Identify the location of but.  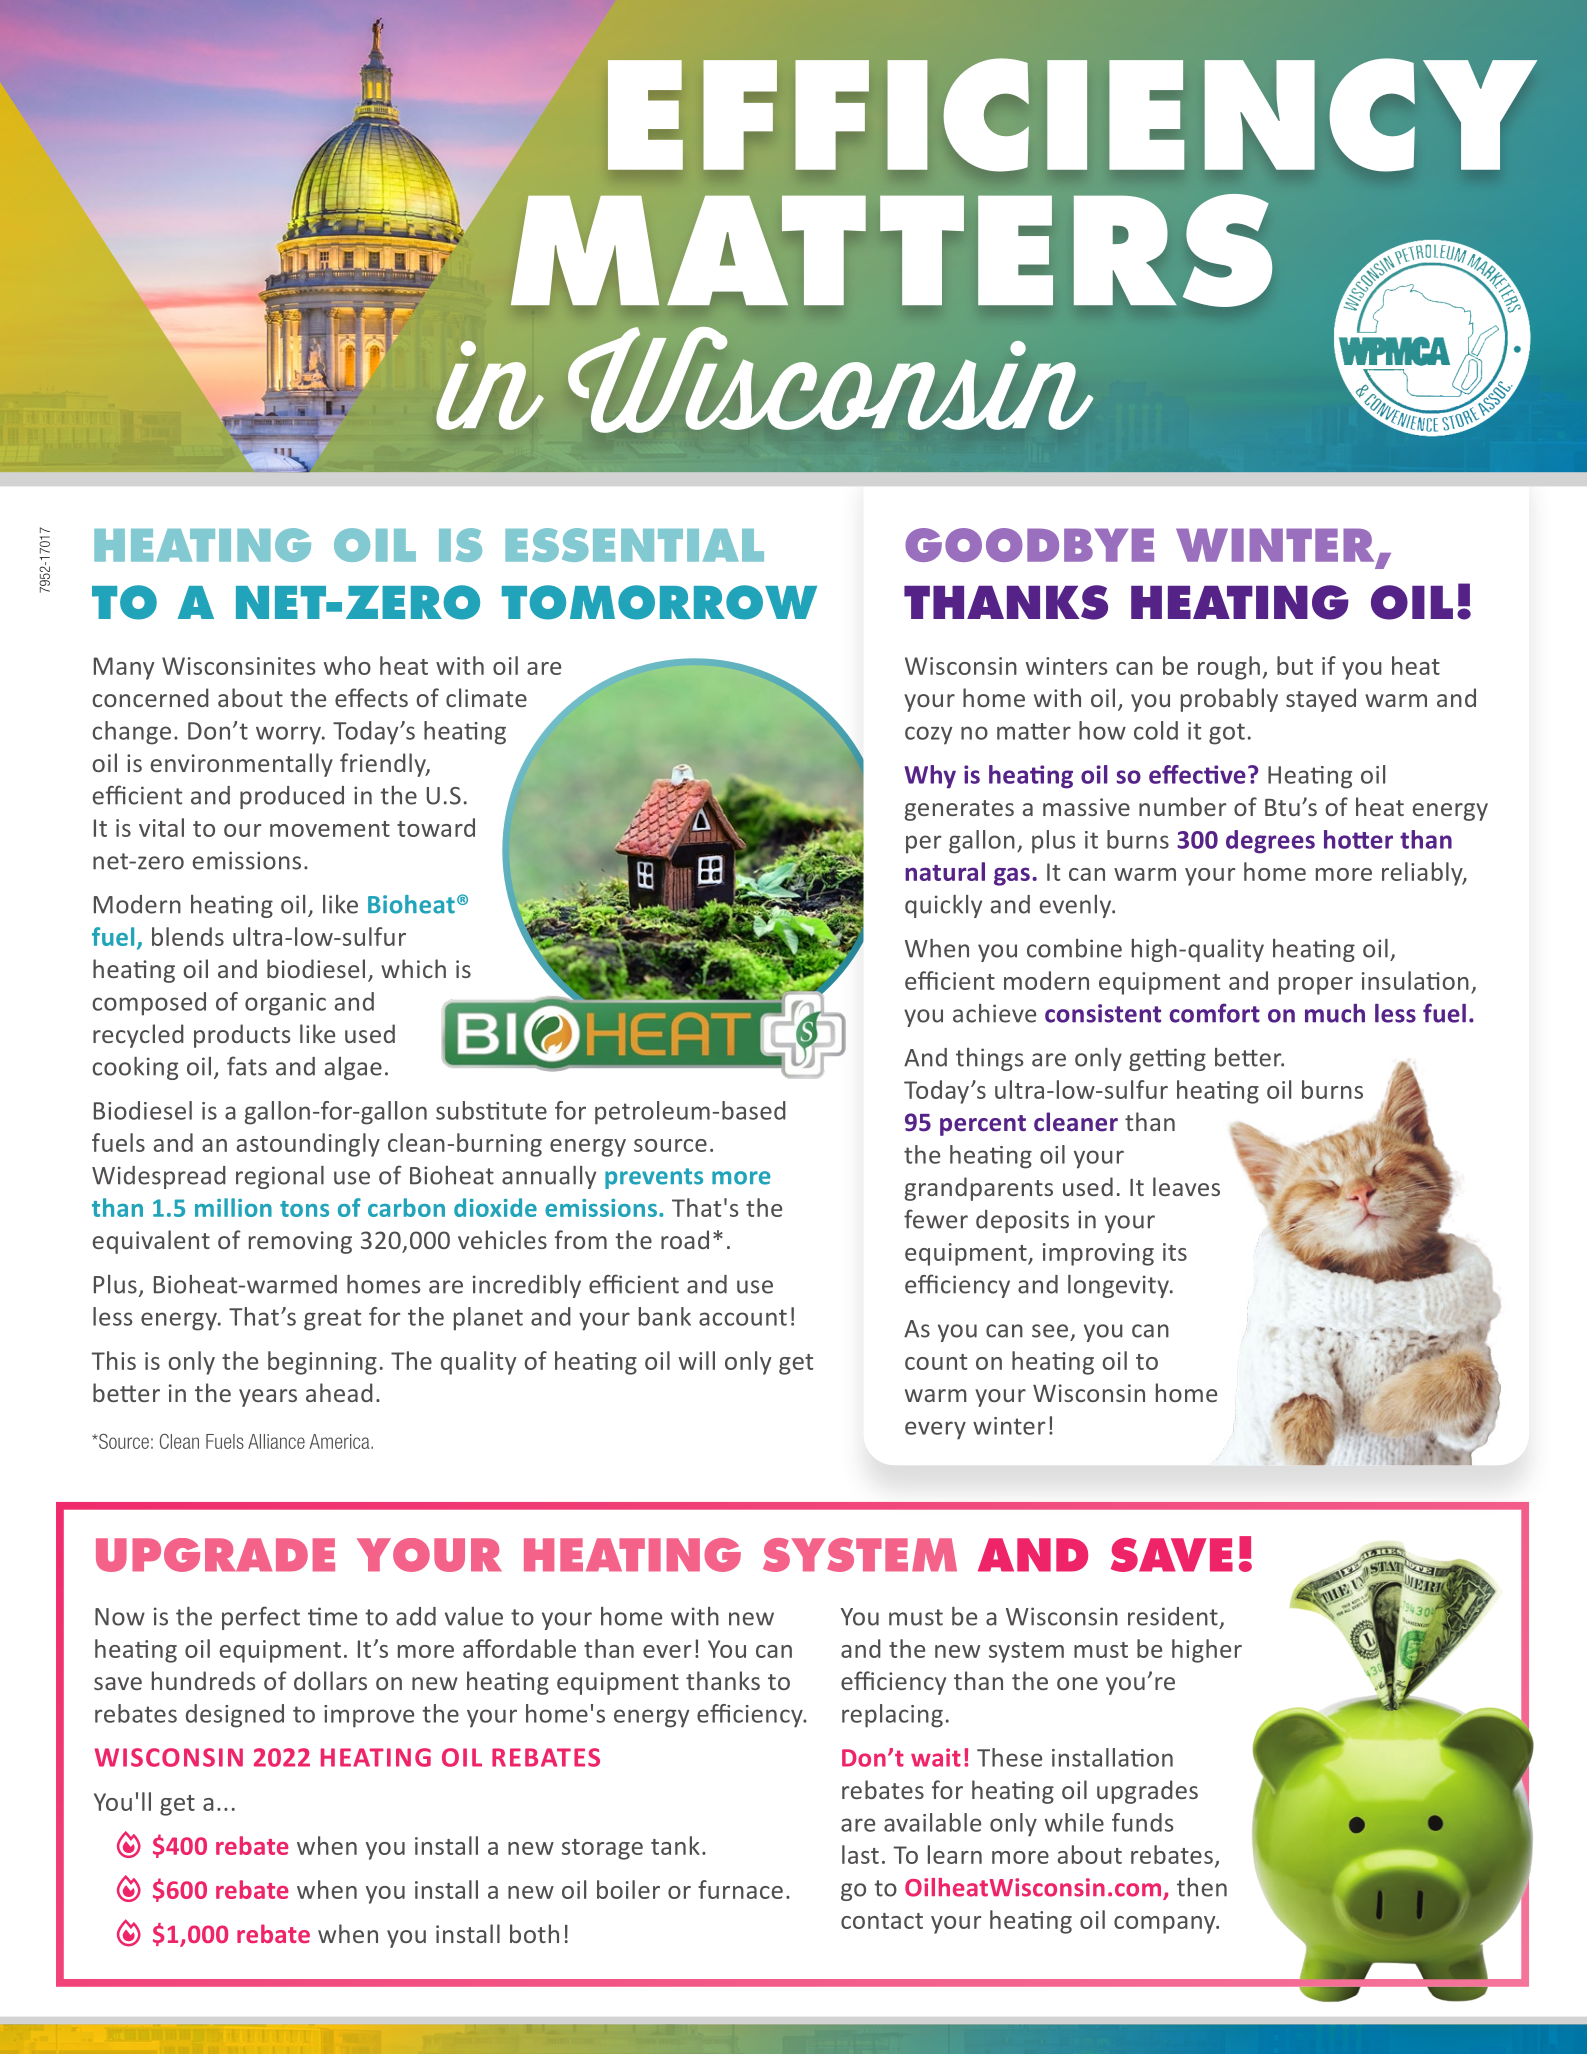
(1295, 665).
